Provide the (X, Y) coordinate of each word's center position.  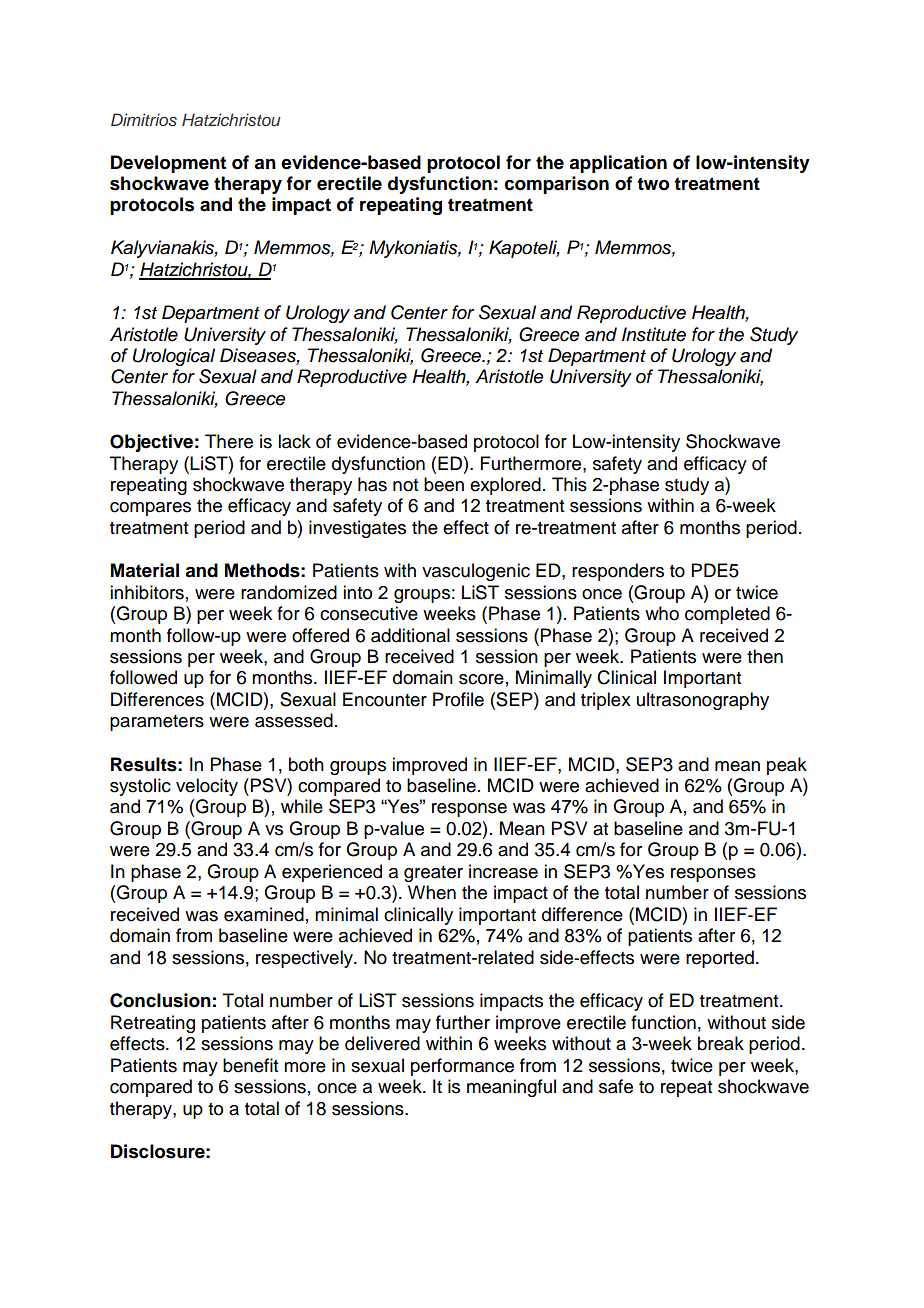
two (653, 184)
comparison (557, 185)
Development (168, 164)
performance (462, 1067)
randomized (289, 592)
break (721, 1043)
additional (410, 635)
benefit (250, 1065)
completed (727, 615)
